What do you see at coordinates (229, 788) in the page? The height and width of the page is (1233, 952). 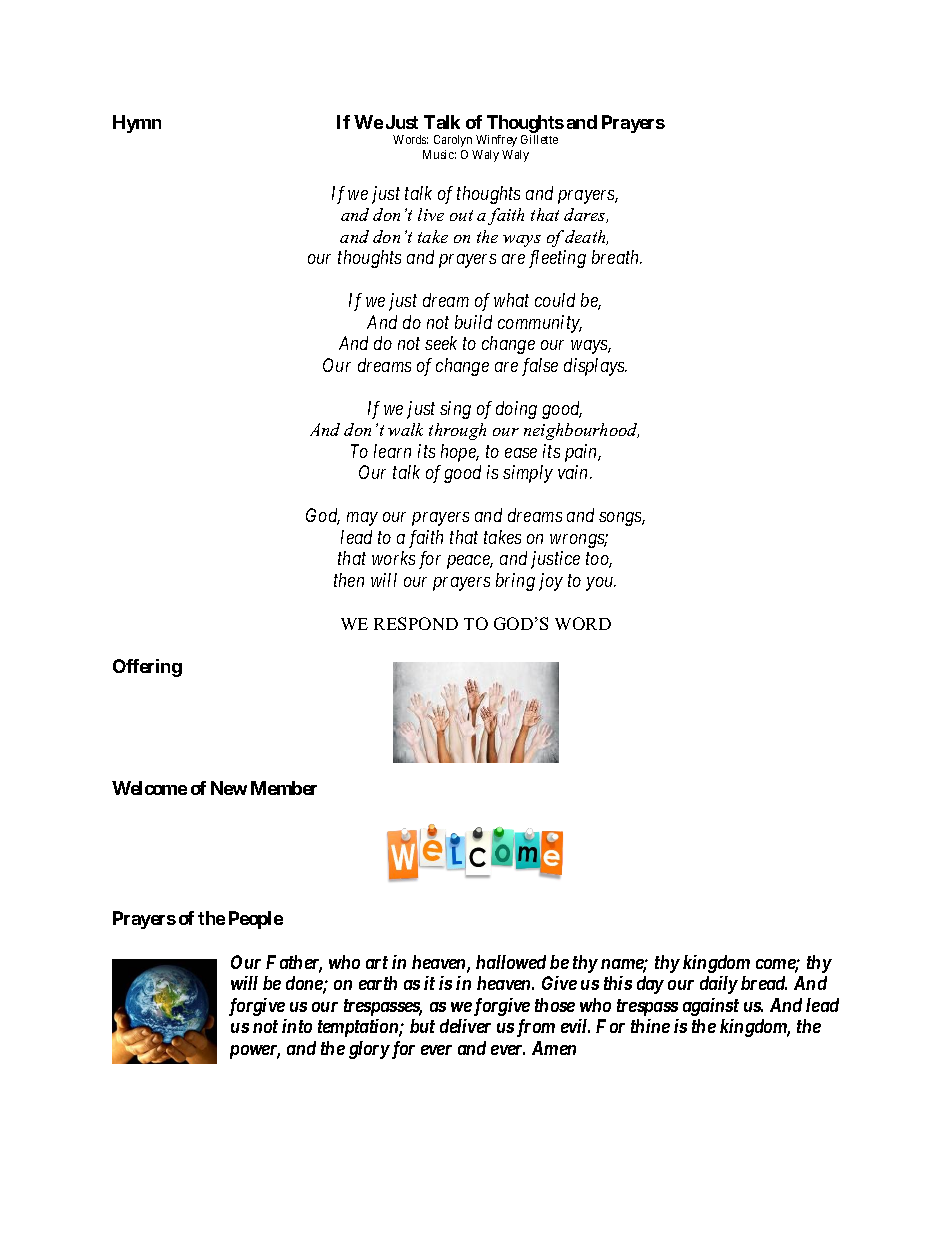 I see `New` at bounding box center [229, 788].
